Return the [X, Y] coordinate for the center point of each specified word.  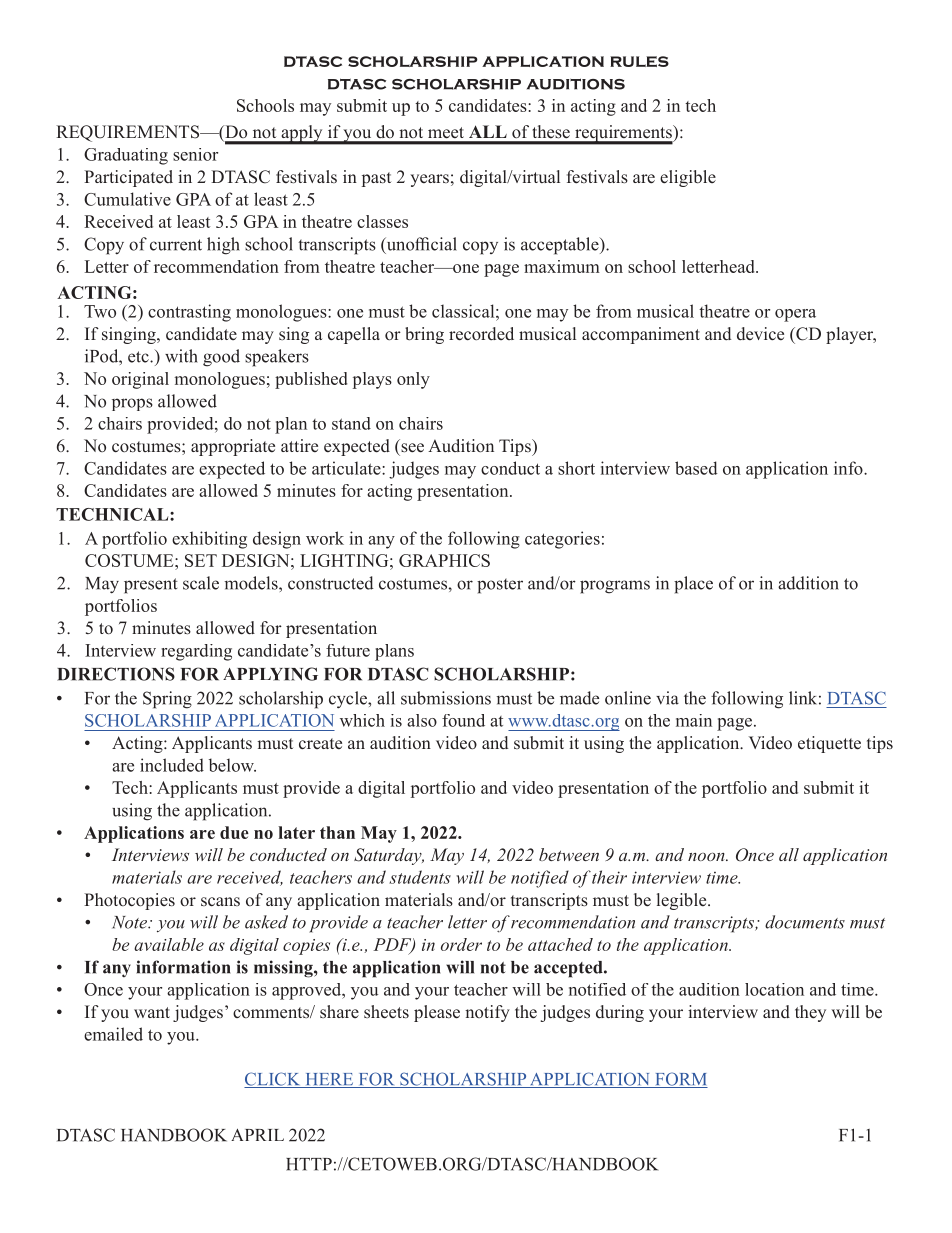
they [810, 1013]
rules [639, 61]
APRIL [257, 1135]
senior [195, 154]
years [429, 180]
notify [487, 1013]
